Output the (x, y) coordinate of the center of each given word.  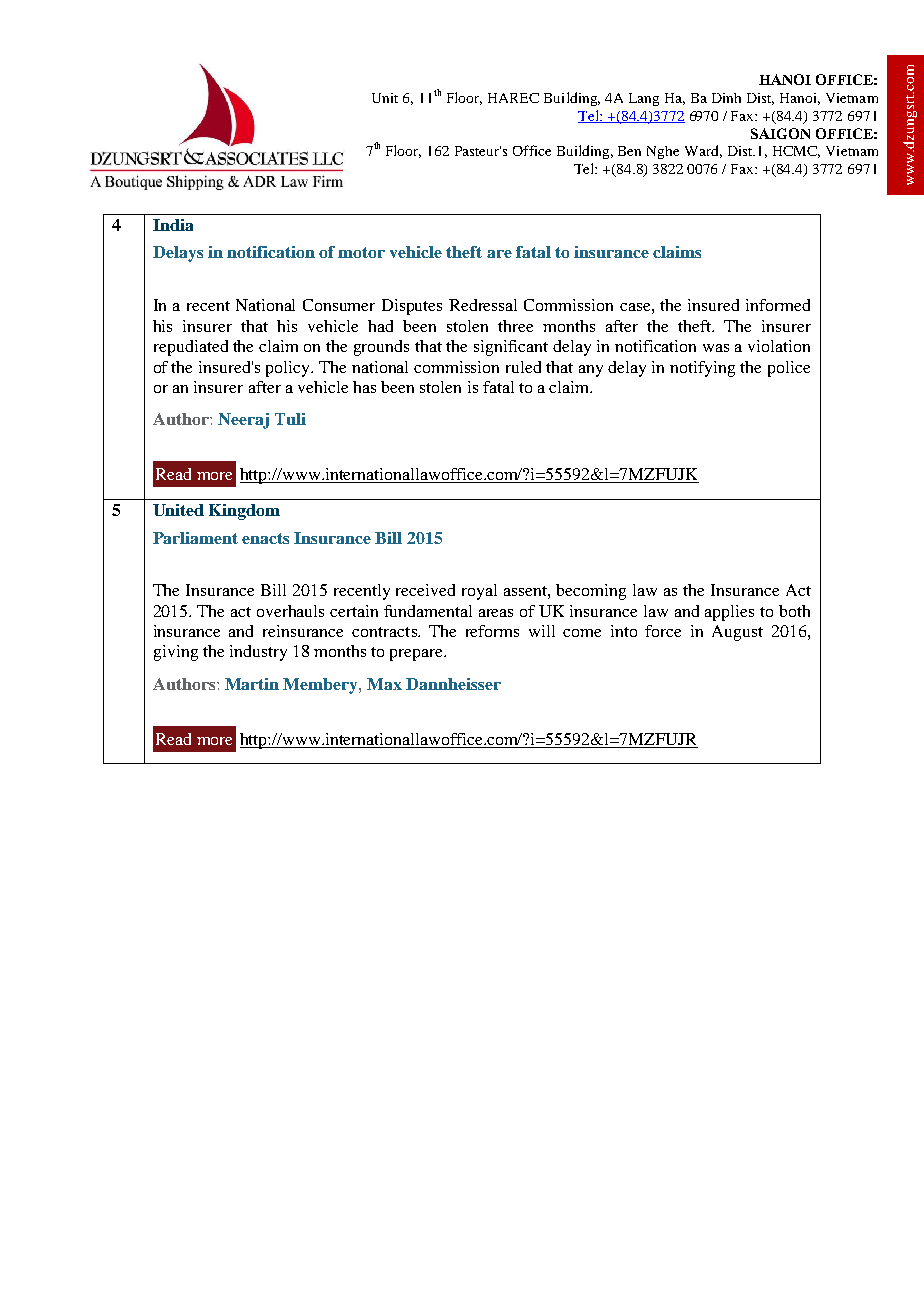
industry (258, 653)
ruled (523, 367)
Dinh (726, 98)
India (173, 225)
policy (289, 369)
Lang (644, 99)
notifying (702, 369)
